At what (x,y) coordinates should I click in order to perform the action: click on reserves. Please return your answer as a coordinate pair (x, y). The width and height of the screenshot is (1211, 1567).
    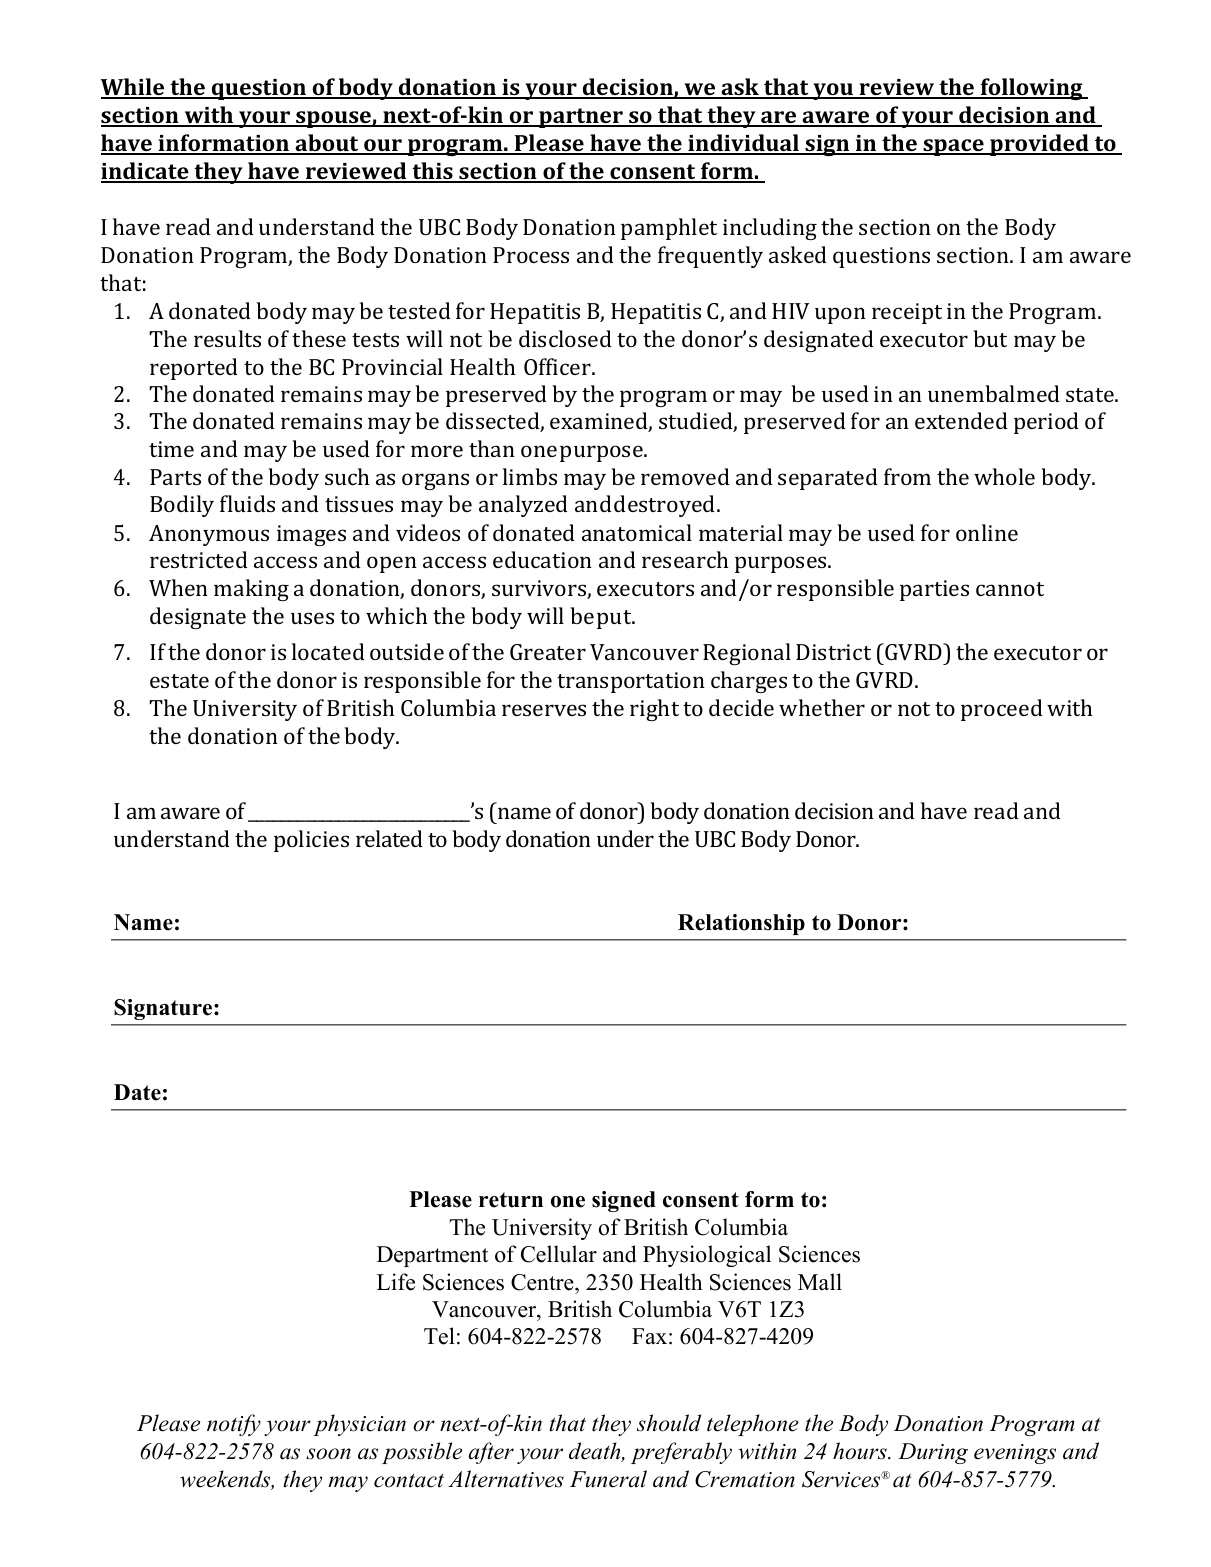
    Looking at the image, I should click on (544, 710).
